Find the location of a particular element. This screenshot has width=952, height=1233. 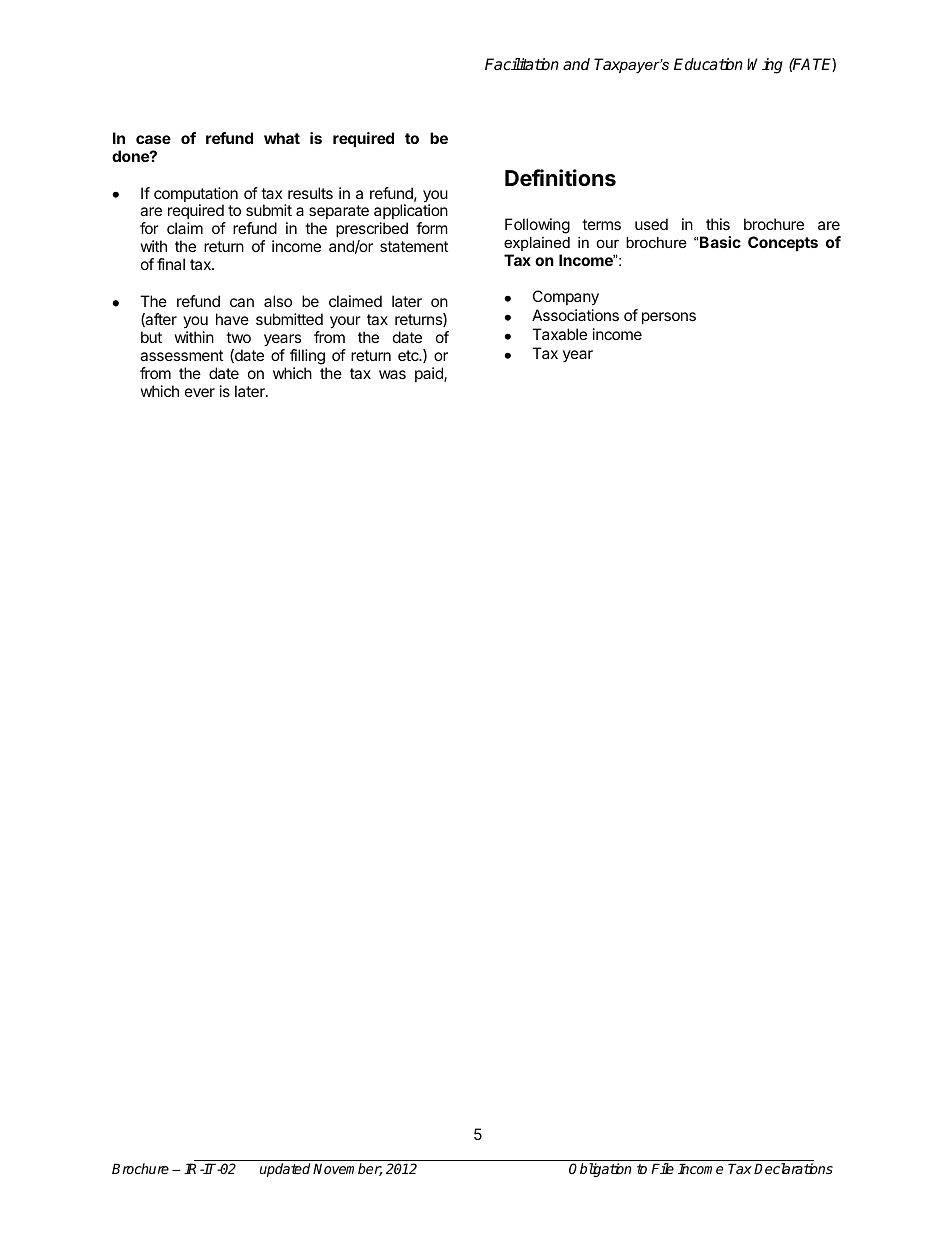

Education is located at coordinates (708, 64).
